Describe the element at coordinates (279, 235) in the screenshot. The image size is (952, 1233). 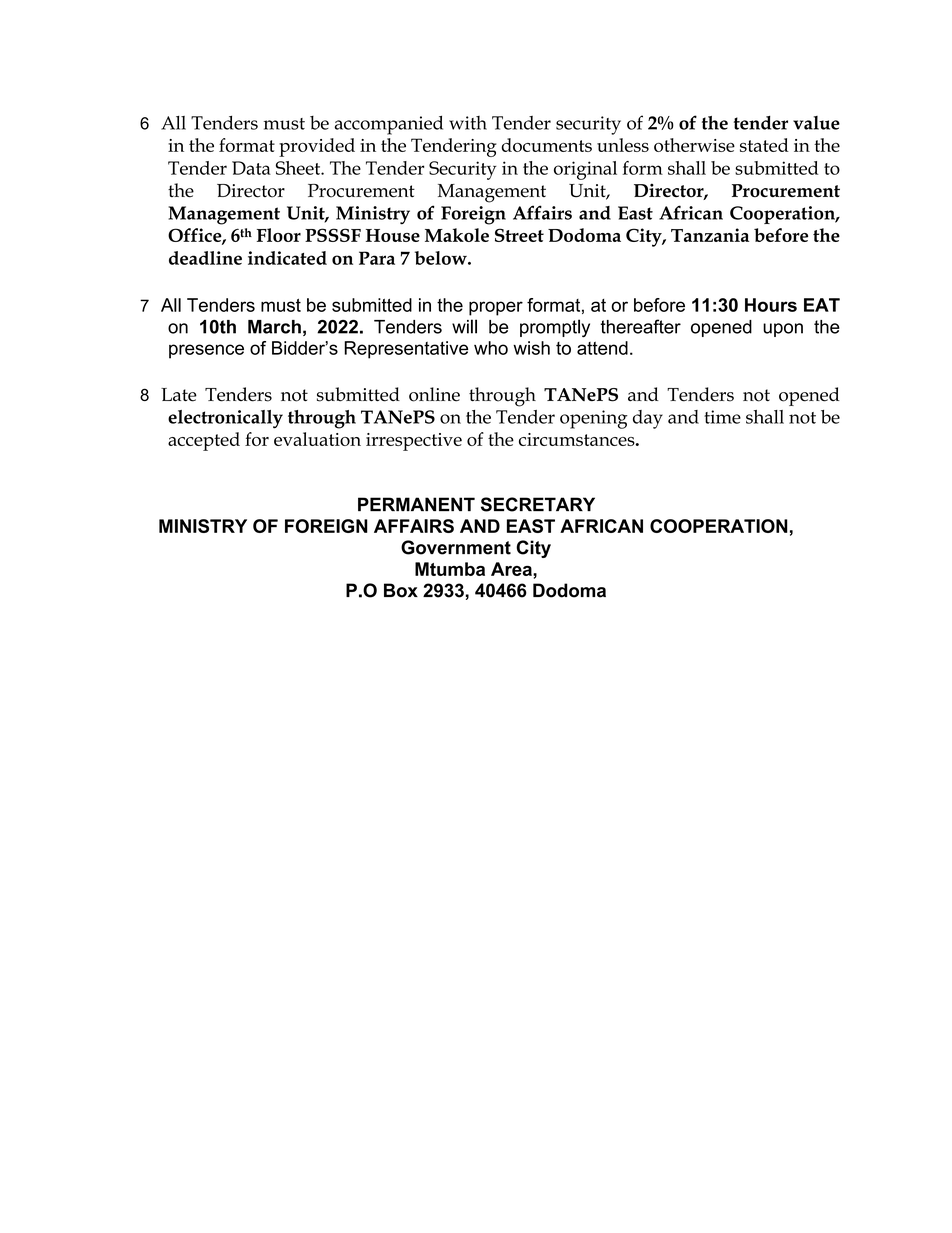
I see `Floor` at that location.
